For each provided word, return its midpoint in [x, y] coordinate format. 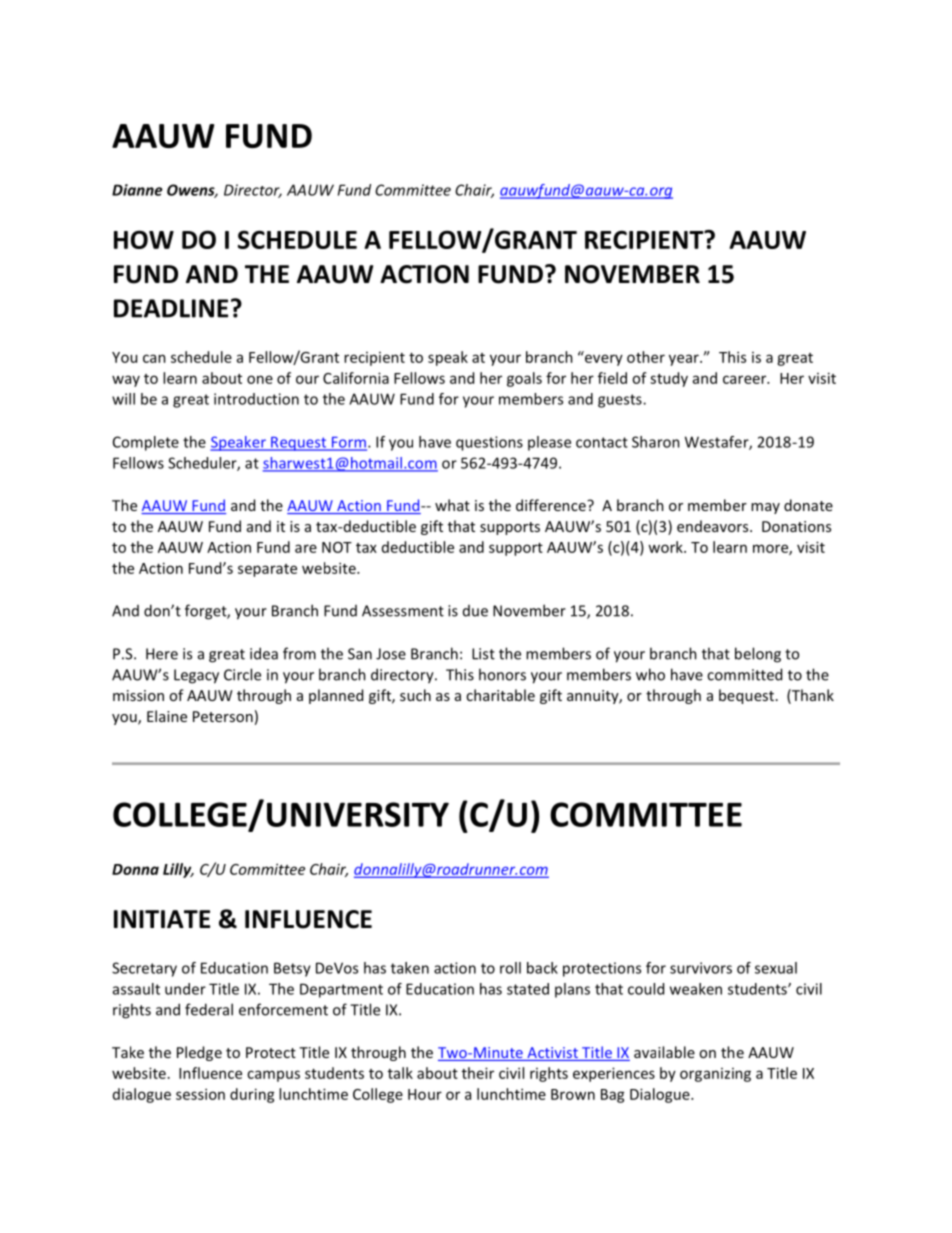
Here [162, 654]
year [685, 360]
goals [524, 379]
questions [489, 443]
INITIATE [162, 919]
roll [510, 968]
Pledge [199, 1053]
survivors [701, 968]
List [483, 654]
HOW [144, 239]
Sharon [656, 442]
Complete [146, 443]
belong [758, 655]
